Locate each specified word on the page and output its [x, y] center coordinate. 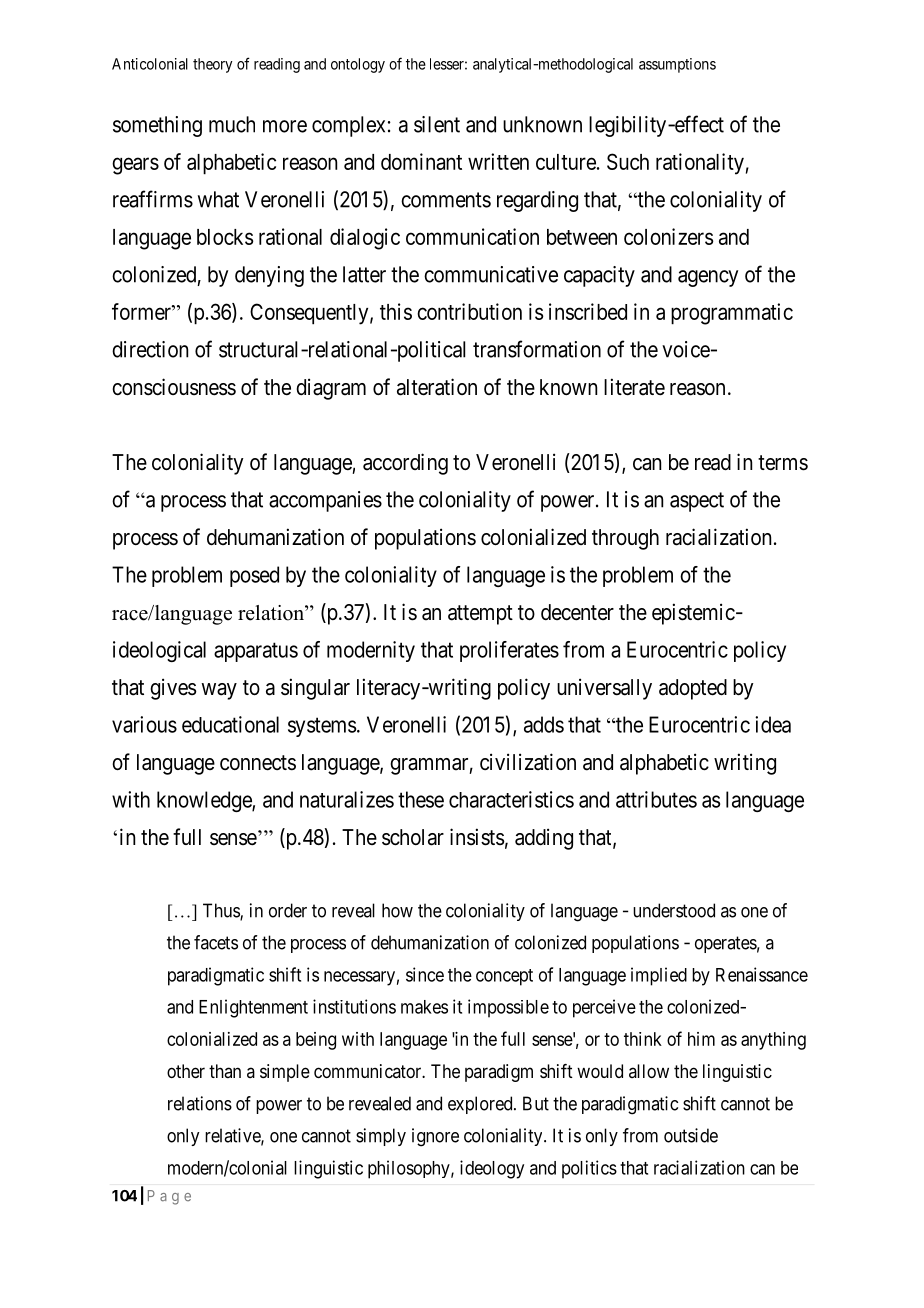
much [232, 124]
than [225, 1071]
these [421, 799]
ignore [435, 1137]
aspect [697, 502]
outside [691, 1135]
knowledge [205, 801]
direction [150, 349]
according [405, 464]
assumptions [677, 65]
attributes [656, 799]
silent [437, 124]
